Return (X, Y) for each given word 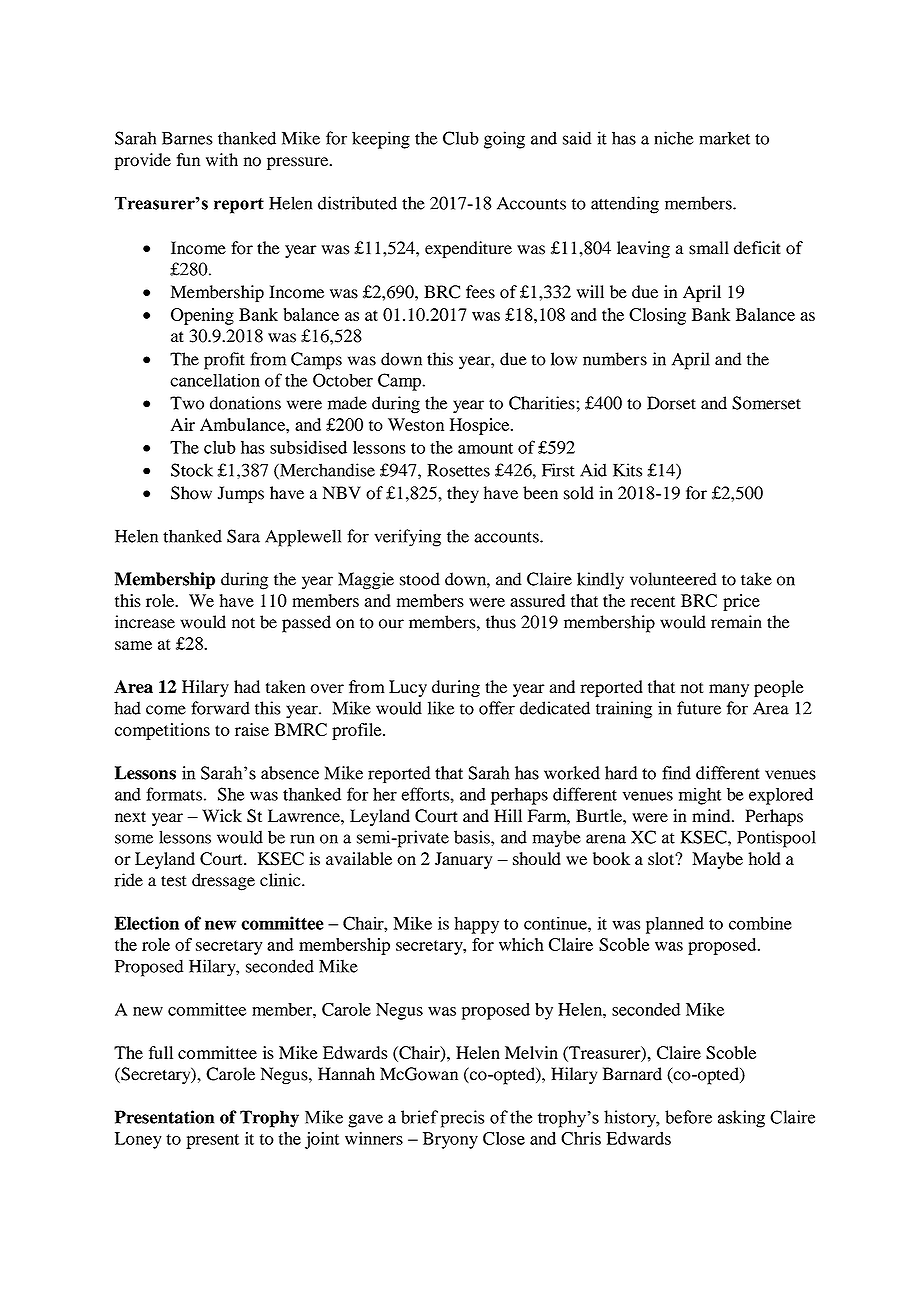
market (724, 138)
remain (736, 622)
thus (501, 622)
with (222, 159)
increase (145, 622)
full (161, 1052)
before (688, 1117)
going (504, 140)
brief (419, 1117)
